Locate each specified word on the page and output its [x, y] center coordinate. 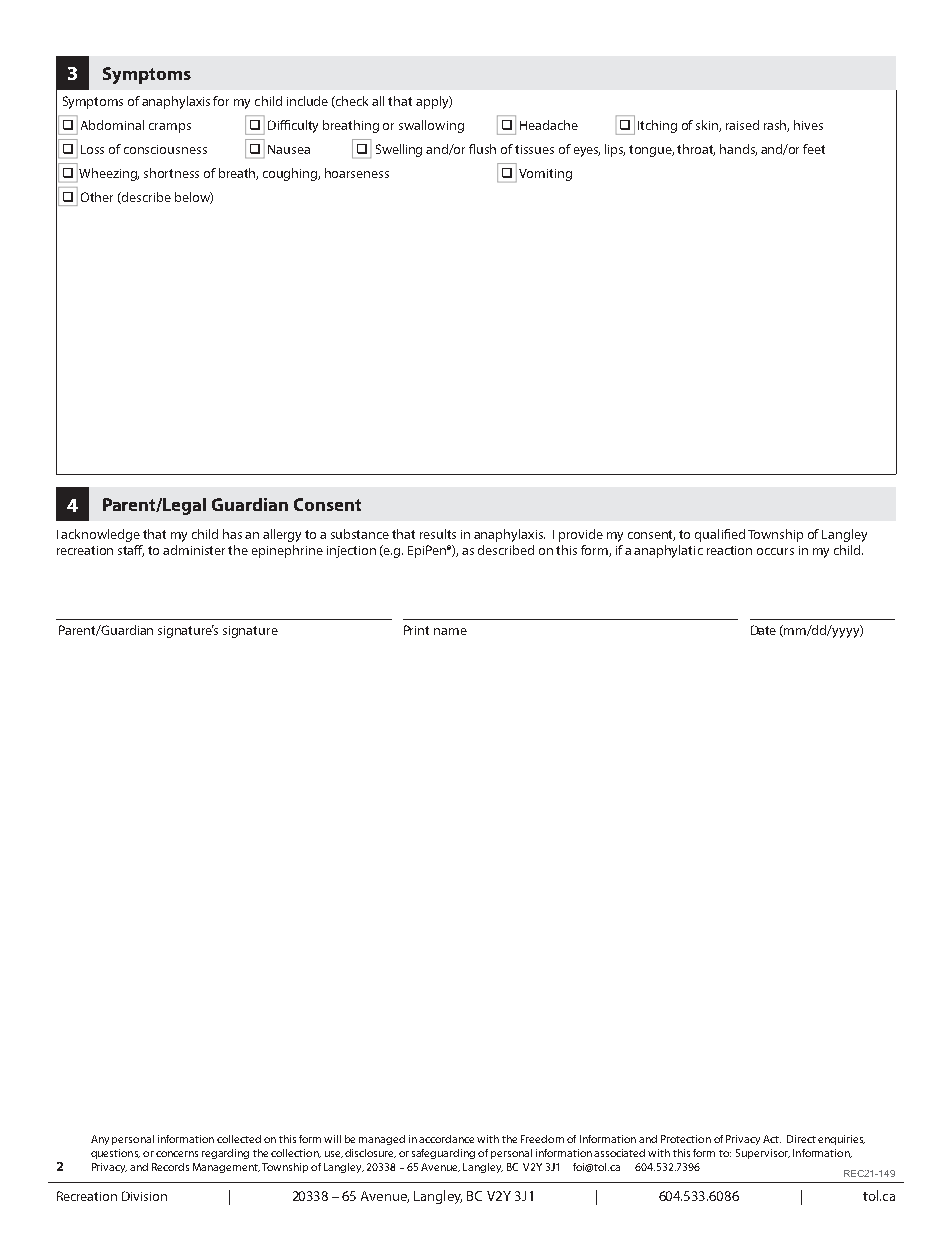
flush [482, 149]
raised [742, 125]
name [450, 631]
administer [194, 550]
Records [170, 1167]
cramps [170, 128]
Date [763, 630]
